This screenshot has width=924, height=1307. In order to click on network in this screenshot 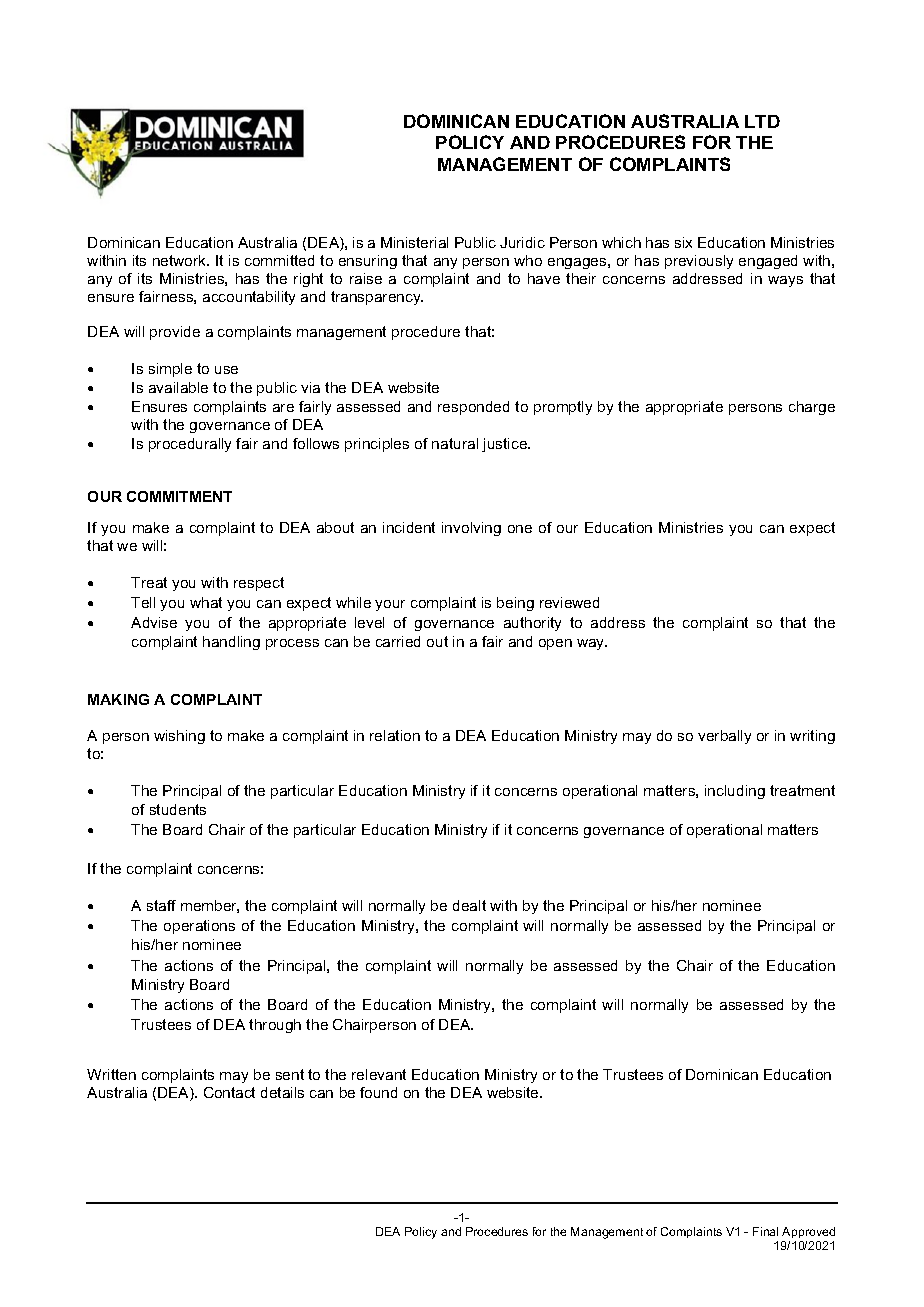, I will do `click(181, 260)`.
